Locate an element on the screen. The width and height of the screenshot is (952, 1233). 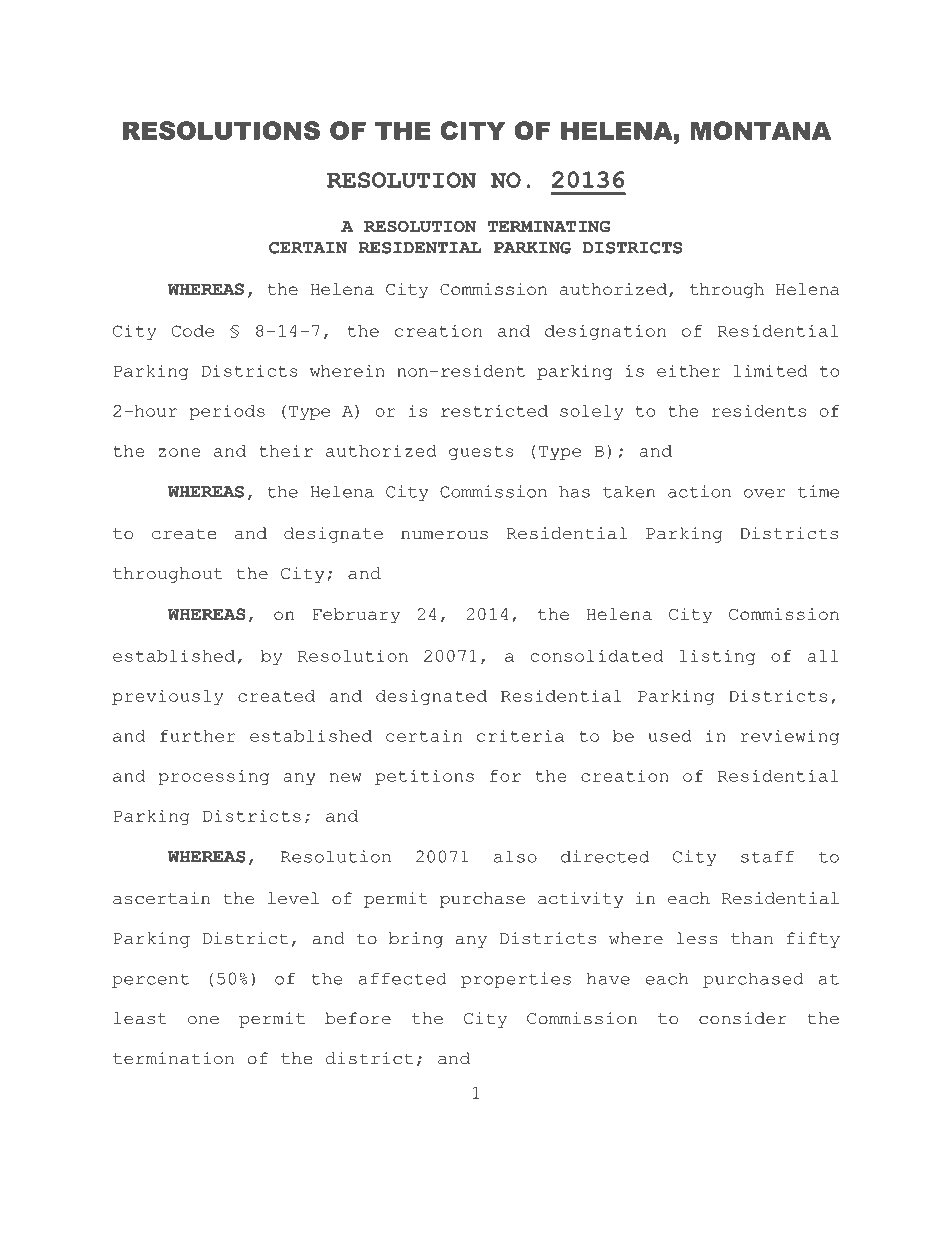
limited is located at coordinates (770, 370).
